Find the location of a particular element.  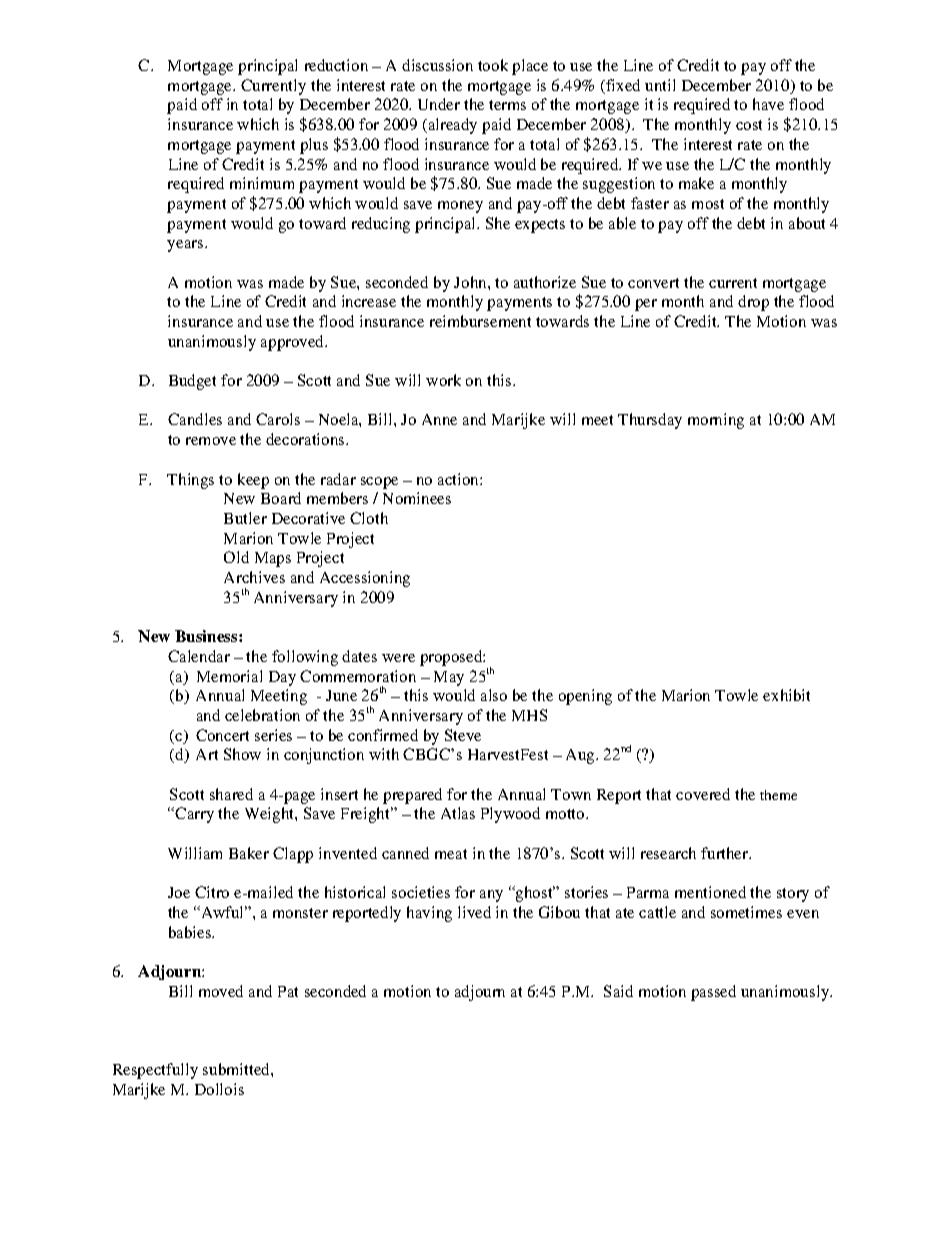

Concert is located at coordinates (222, 735).
